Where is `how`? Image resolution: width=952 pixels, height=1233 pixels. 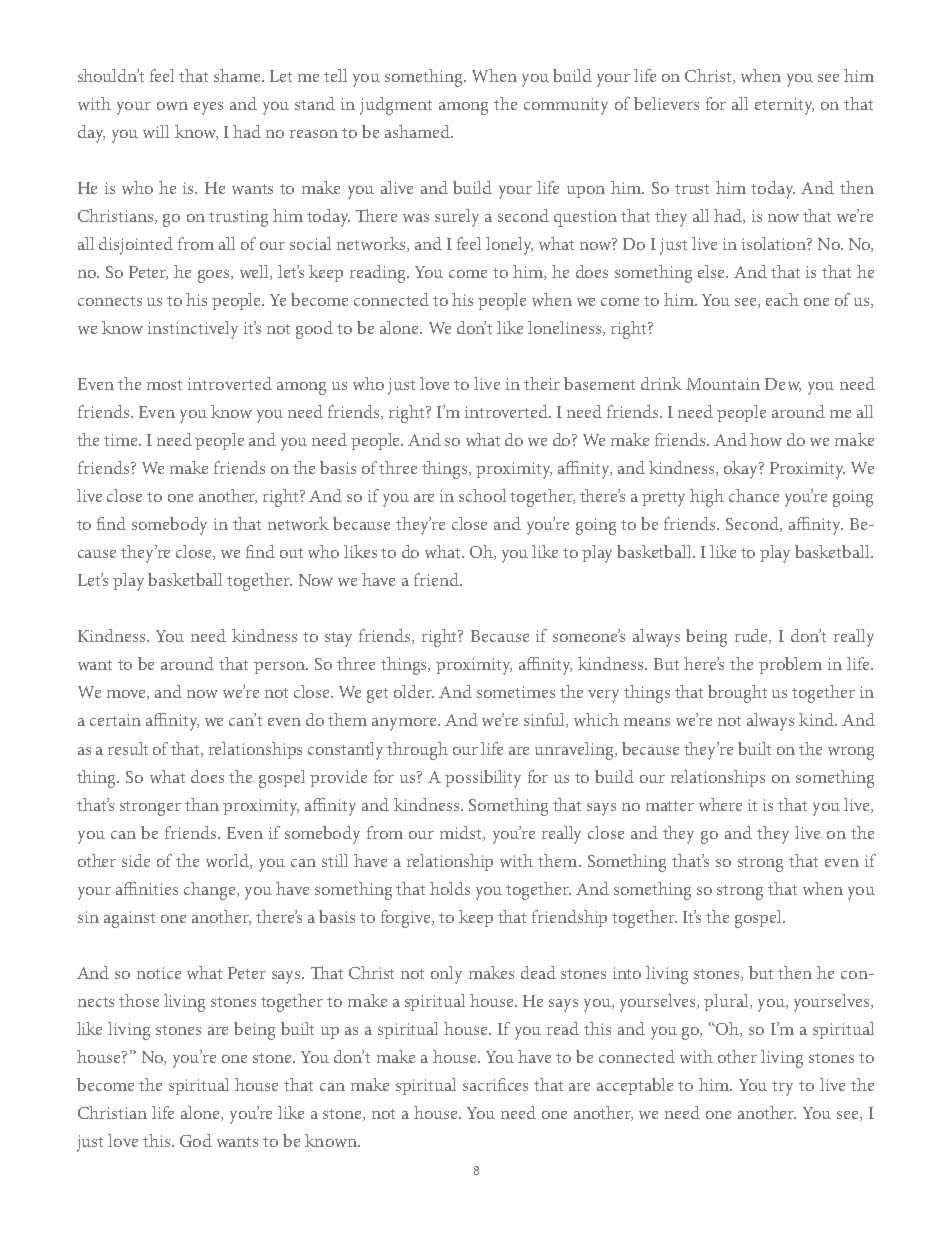 how is located at coordinates (766, 439).
